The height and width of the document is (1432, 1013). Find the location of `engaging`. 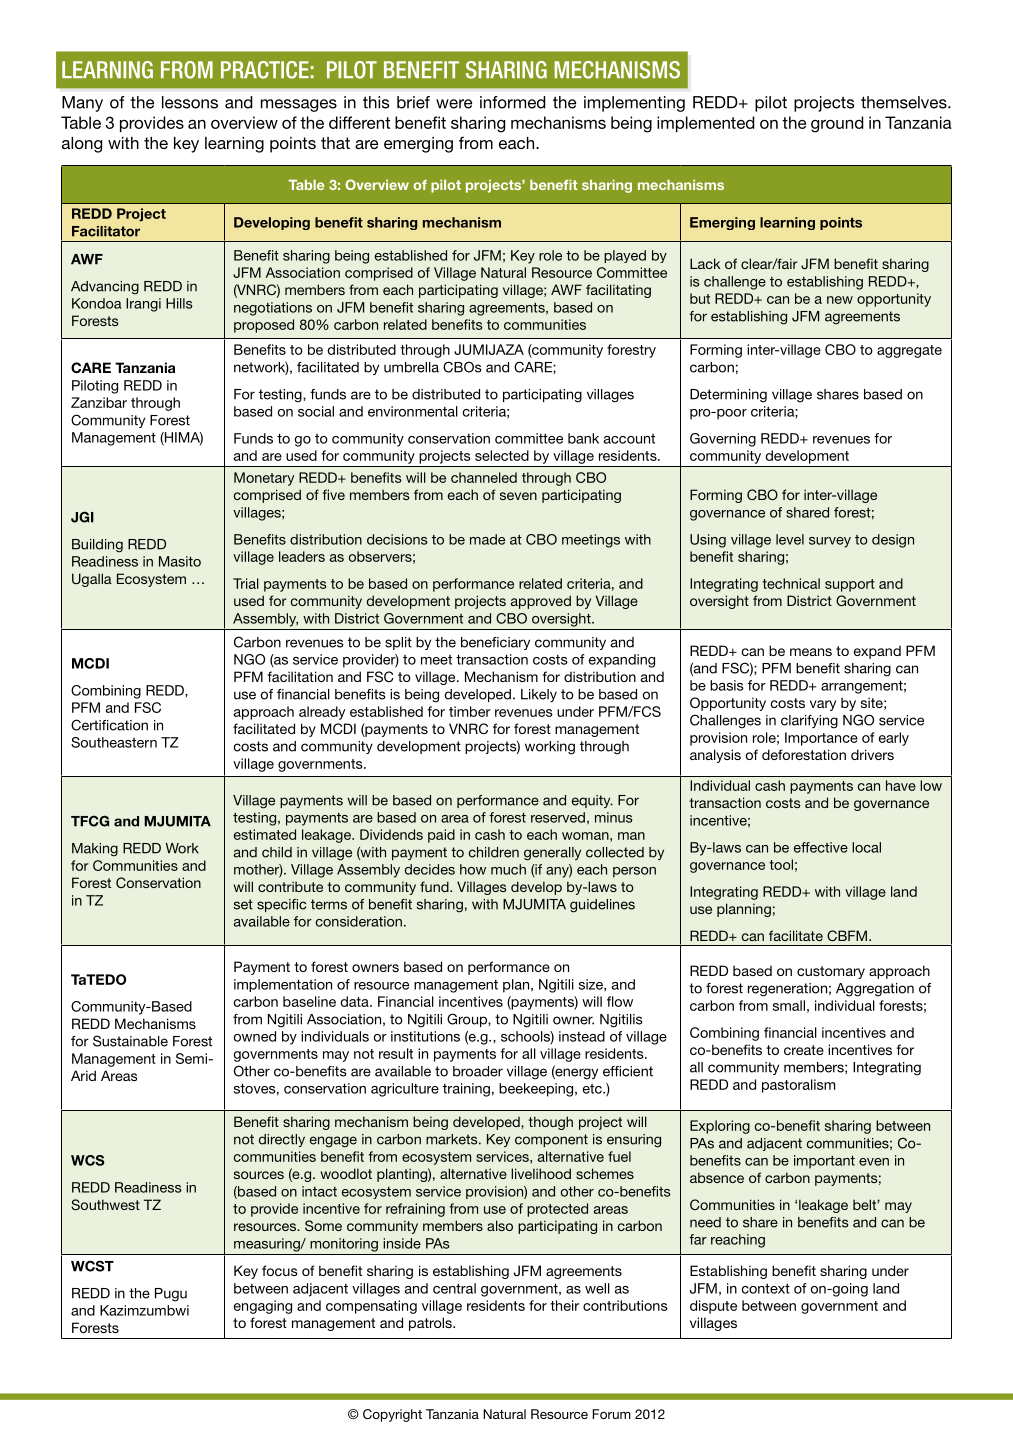

engaging is located at coordinates (263, 1307).
